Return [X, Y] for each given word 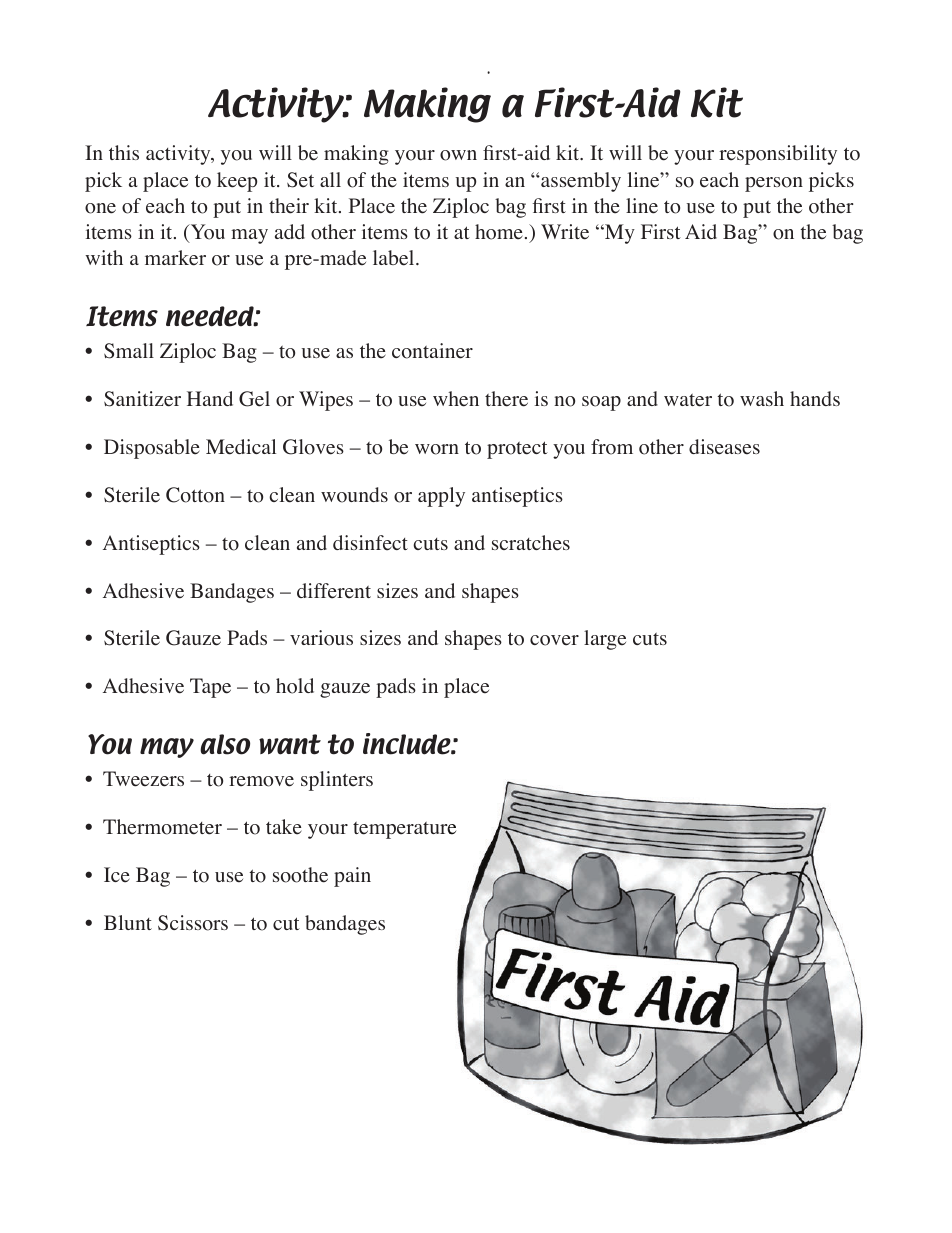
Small [129, 351]
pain [352, 877]
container [432, 351]
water [688, 400]
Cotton [195, 495]
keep [237, 182]
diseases [724, 447]
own [458, 155]
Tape [210, 688]
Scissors [193, 923]
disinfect [370, 543]
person [774, 184]
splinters [337, 781]
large [605, 640]
